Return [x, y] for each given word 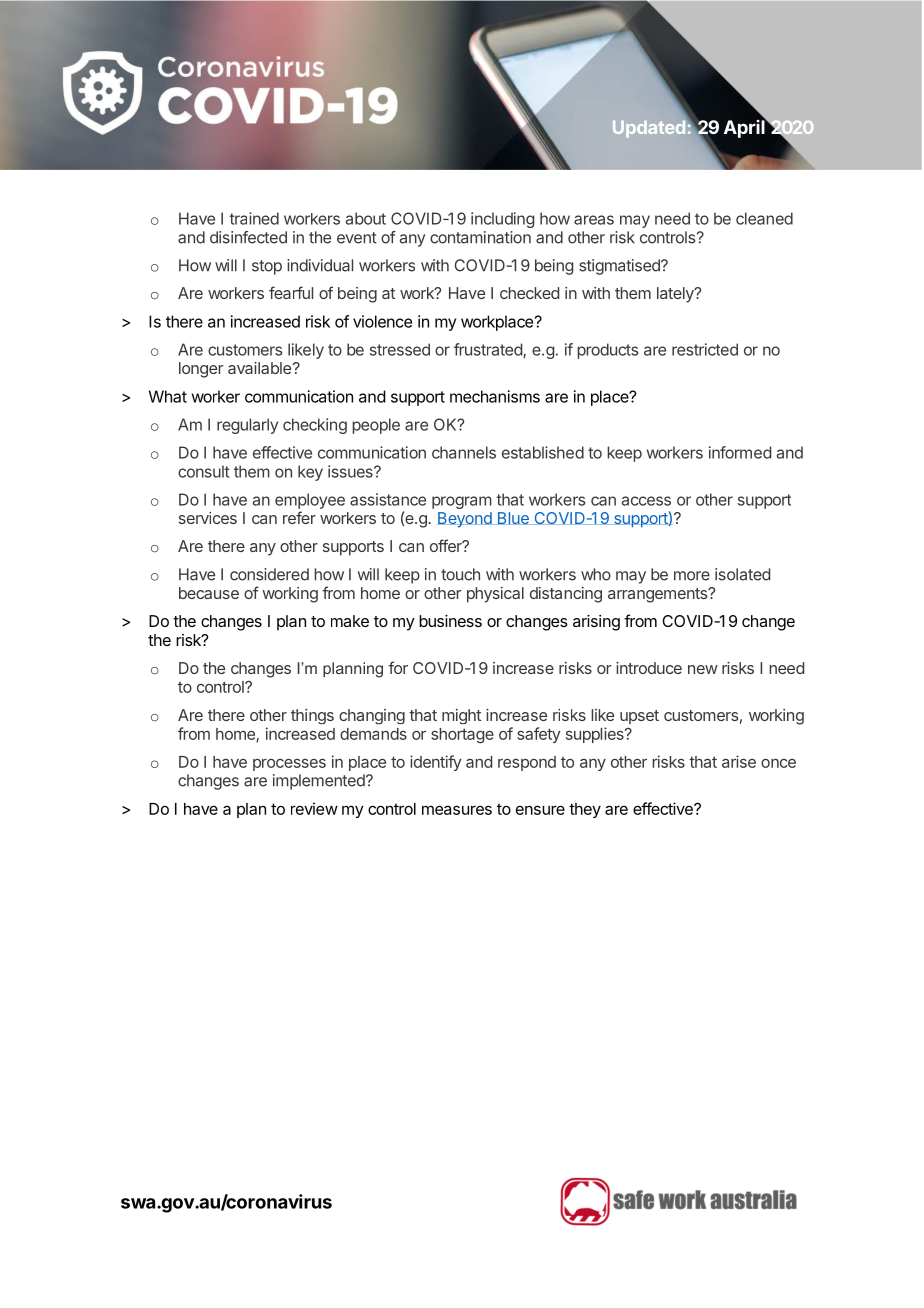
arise [739, 761]
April [745, 128]
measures [457, 810]
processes [289, 765]
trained [254, 218]
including [502, 220]
